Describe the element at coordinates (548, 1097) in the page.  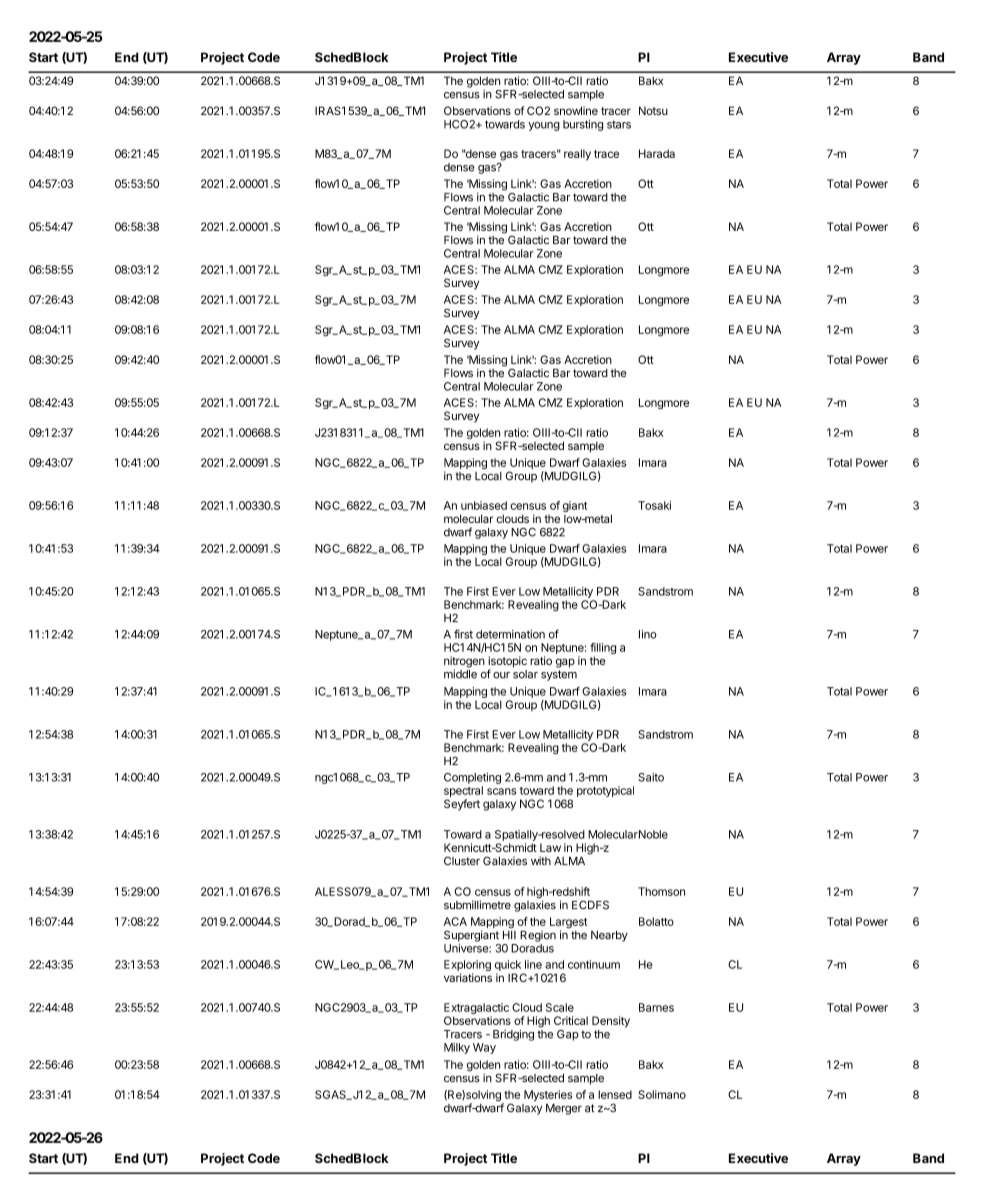
I see `Mysteries` at that location.
